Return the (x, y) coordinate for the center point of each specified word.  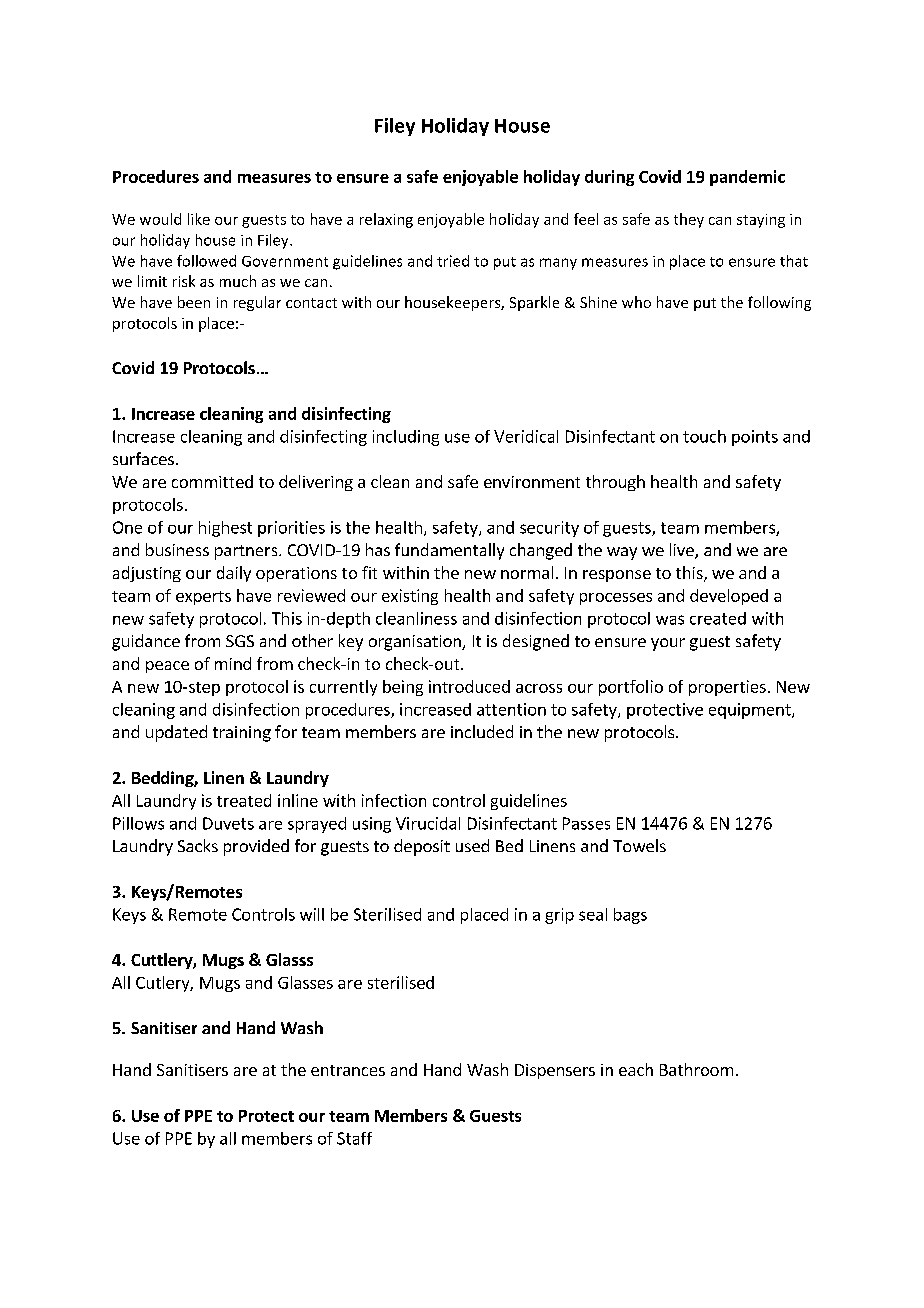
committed (212, 481)
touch (704, 436)
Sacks (198, 845)
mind (233, 663)
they (689, 220)
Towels (639, 845)
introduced (469, 686)
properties (727, 688)
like (199, 219)
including (406, 438)
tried (453, 261)
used (472, 845)
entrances (348, 1070)
